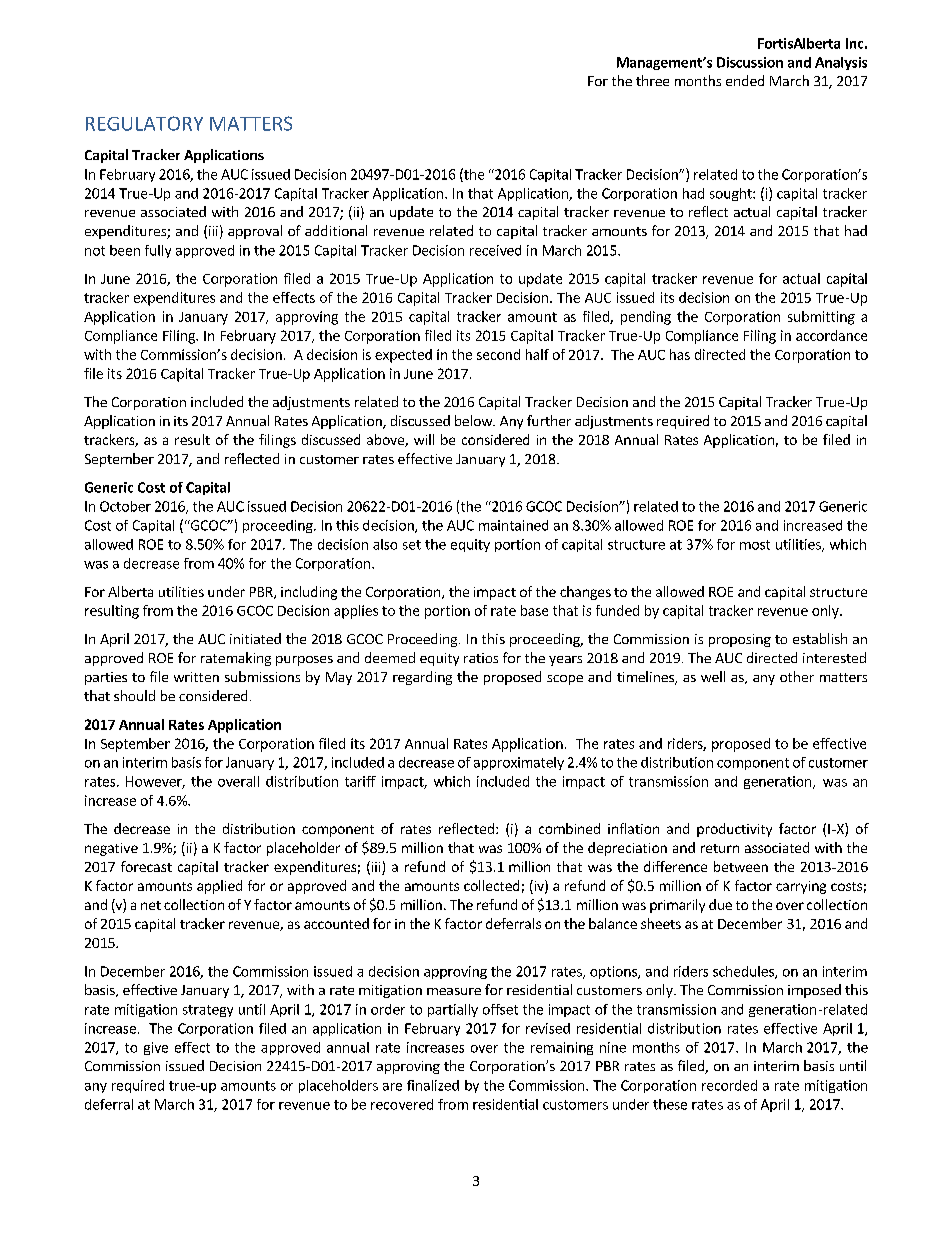  Describe the element at coordinates (755, 545) in the document. I see `most` at that location.
